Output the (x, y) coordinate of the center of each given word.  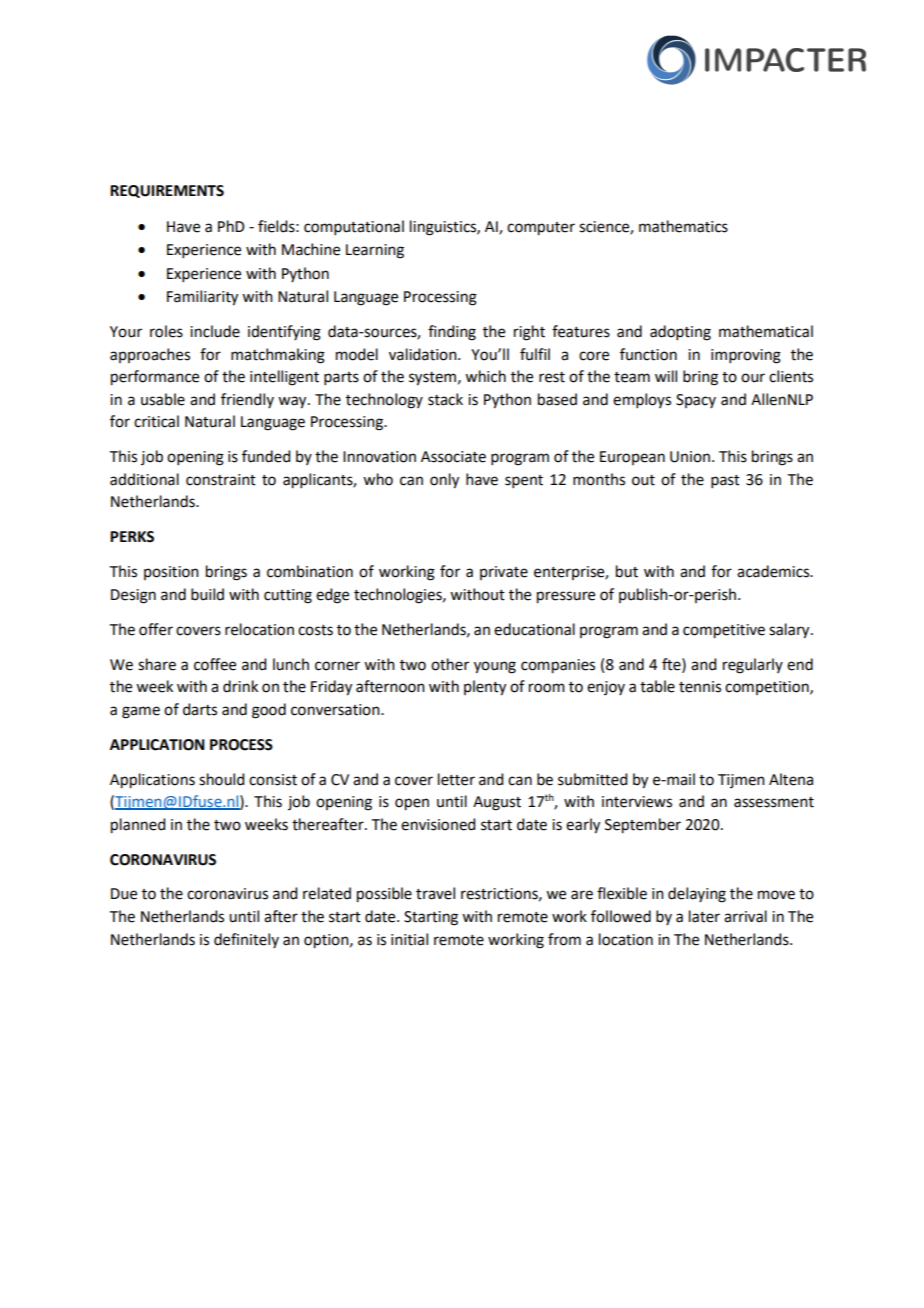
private (504, 573)
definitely (246, 940)
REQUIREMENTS (167, 191)
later (704, 916)
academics (774, 571)
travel (435, 893)
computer (541, 229)
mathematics (683, 226)
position (171, 573)
